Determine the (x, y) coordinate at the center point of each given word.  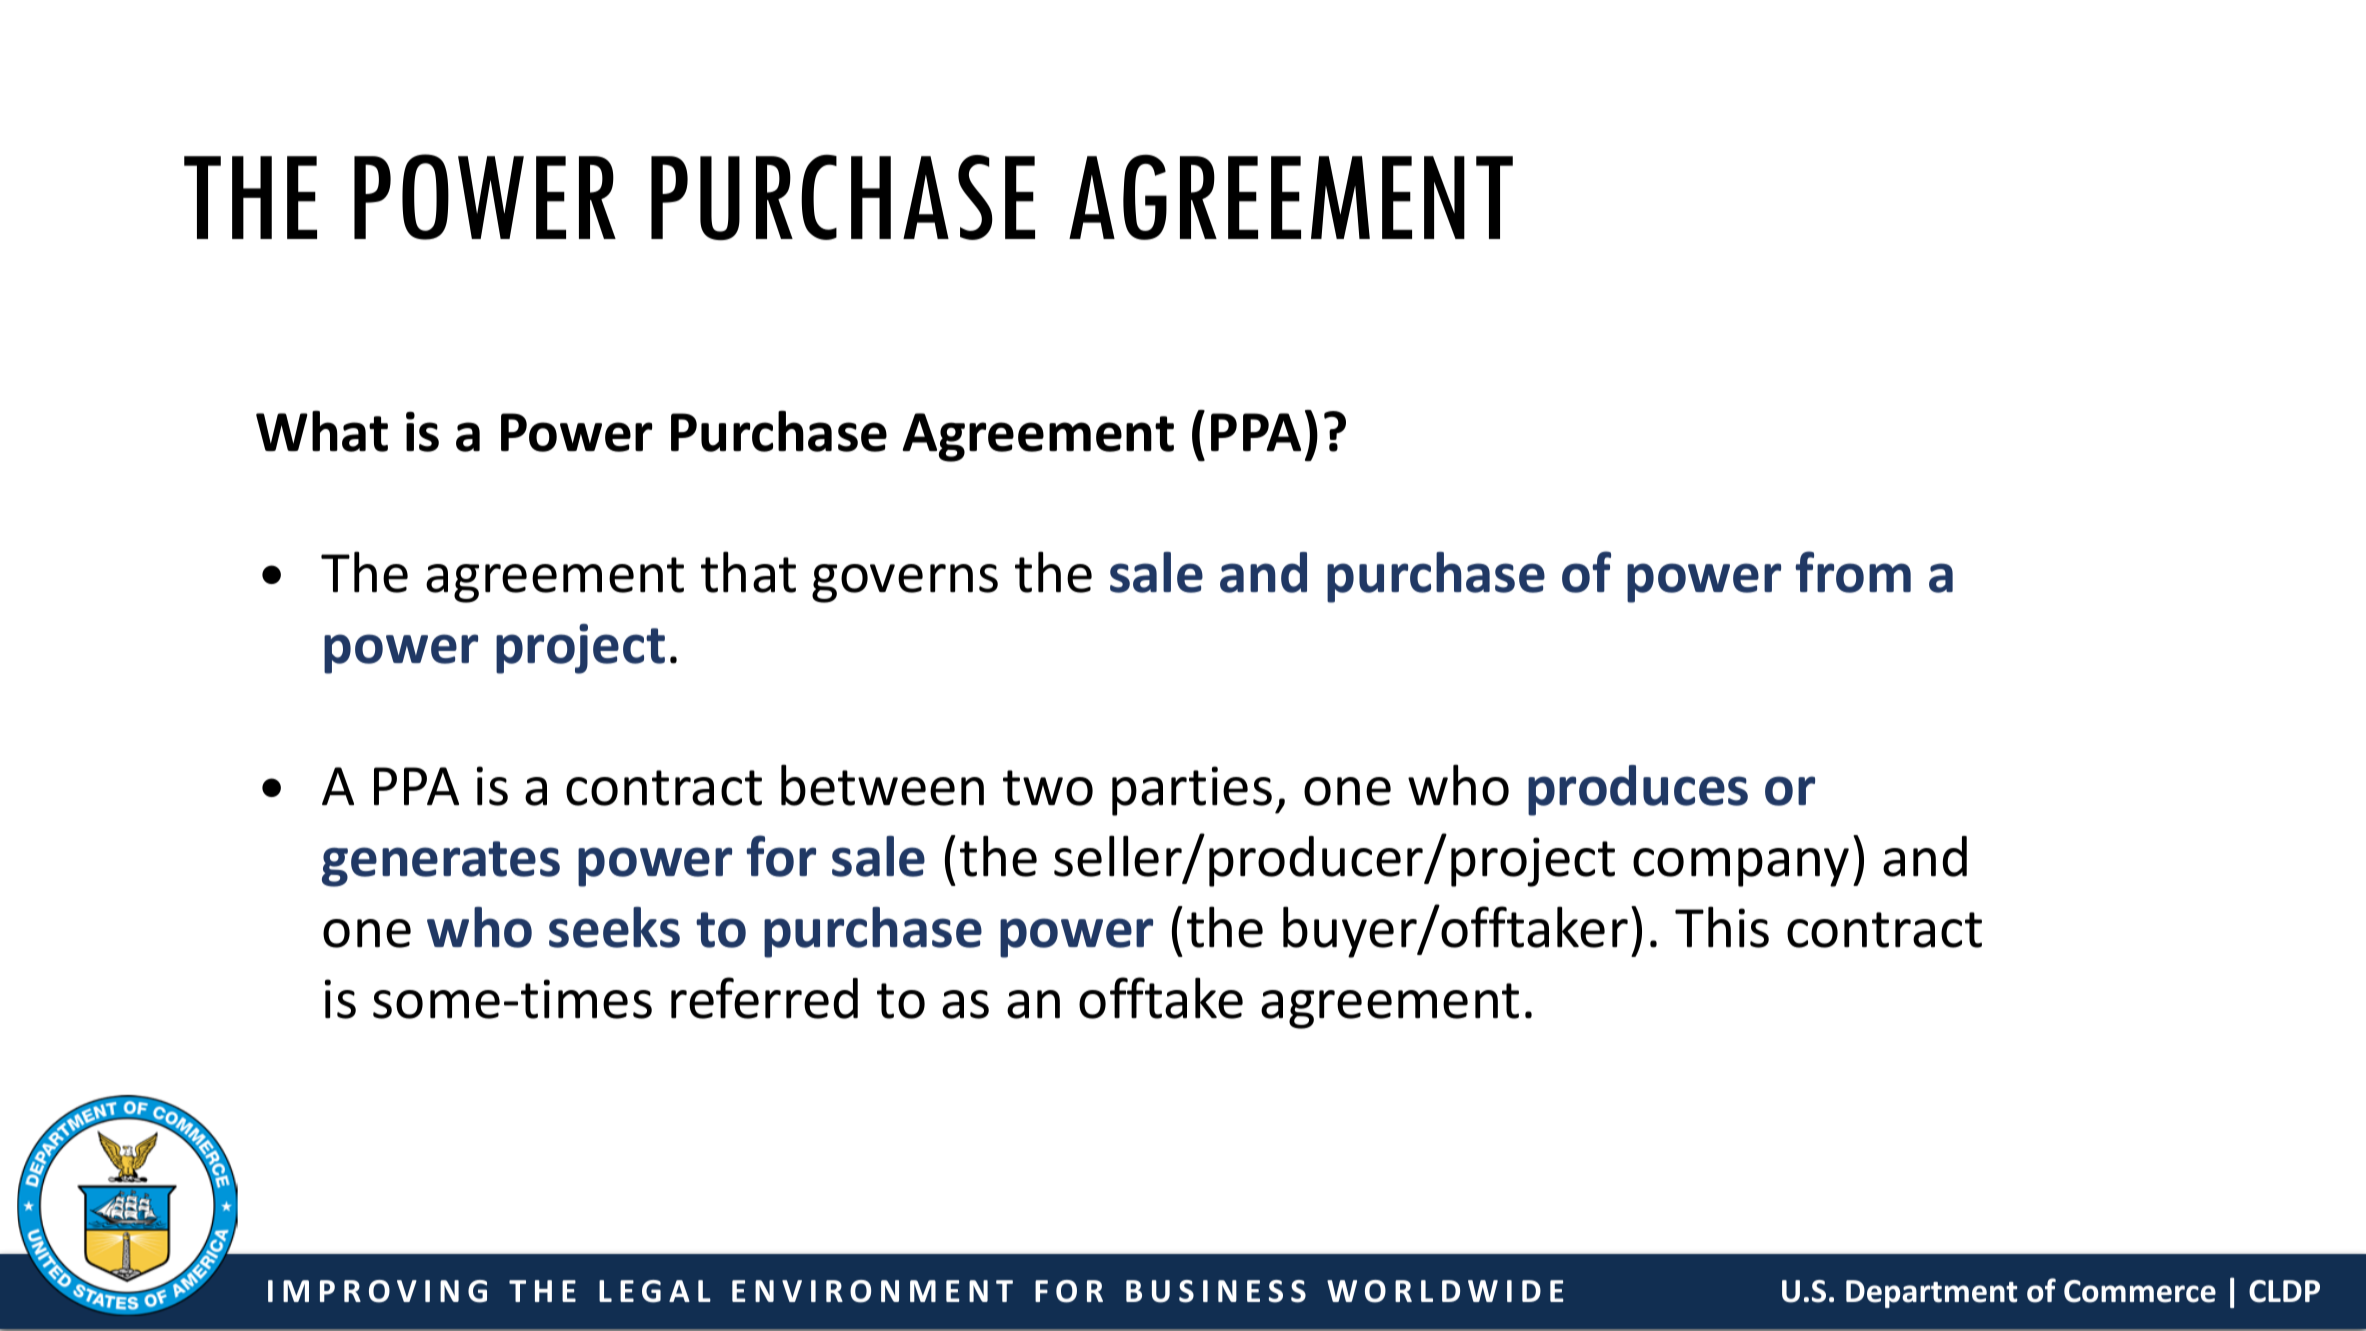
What (322, 431)
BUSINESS (1216, 1291)
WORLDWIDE (1445, 1291)
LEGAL (655, 1291)
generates (441, 864)
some (436, 1004)
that (748, 572)
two (1048, 788)
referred (764, 998)
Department (1931, 1294)
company (1741, 867)
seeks (614, 927)
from (1853, 572)
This (1722, 927)
